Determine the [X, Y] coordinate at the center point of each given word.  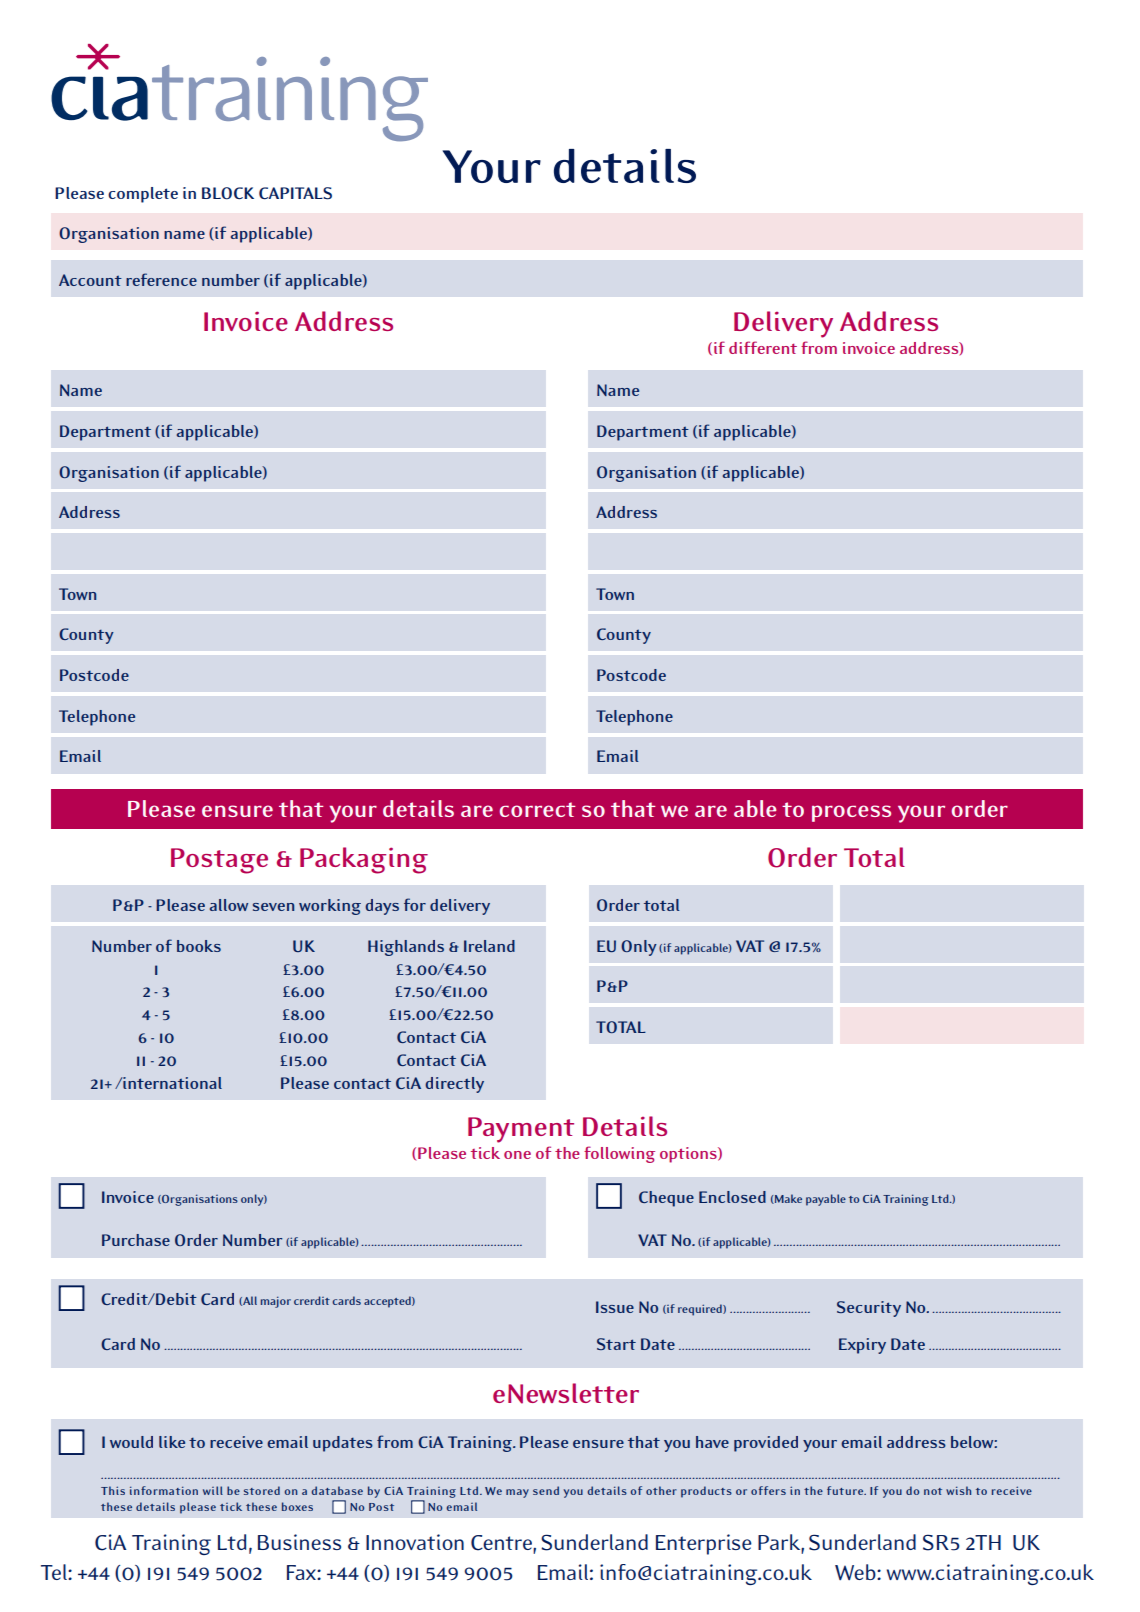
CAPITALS [295, 193]
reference [161, 279]
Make [787, 1199]
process [851, 813]
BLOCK [228, 193]
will [213, 1490]
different [763, 347]
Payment [521, 1130]
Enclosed [732, 1197]
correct [537, 809]
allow [229, 905]
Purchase [136, 1240]
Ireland [489, 946]
